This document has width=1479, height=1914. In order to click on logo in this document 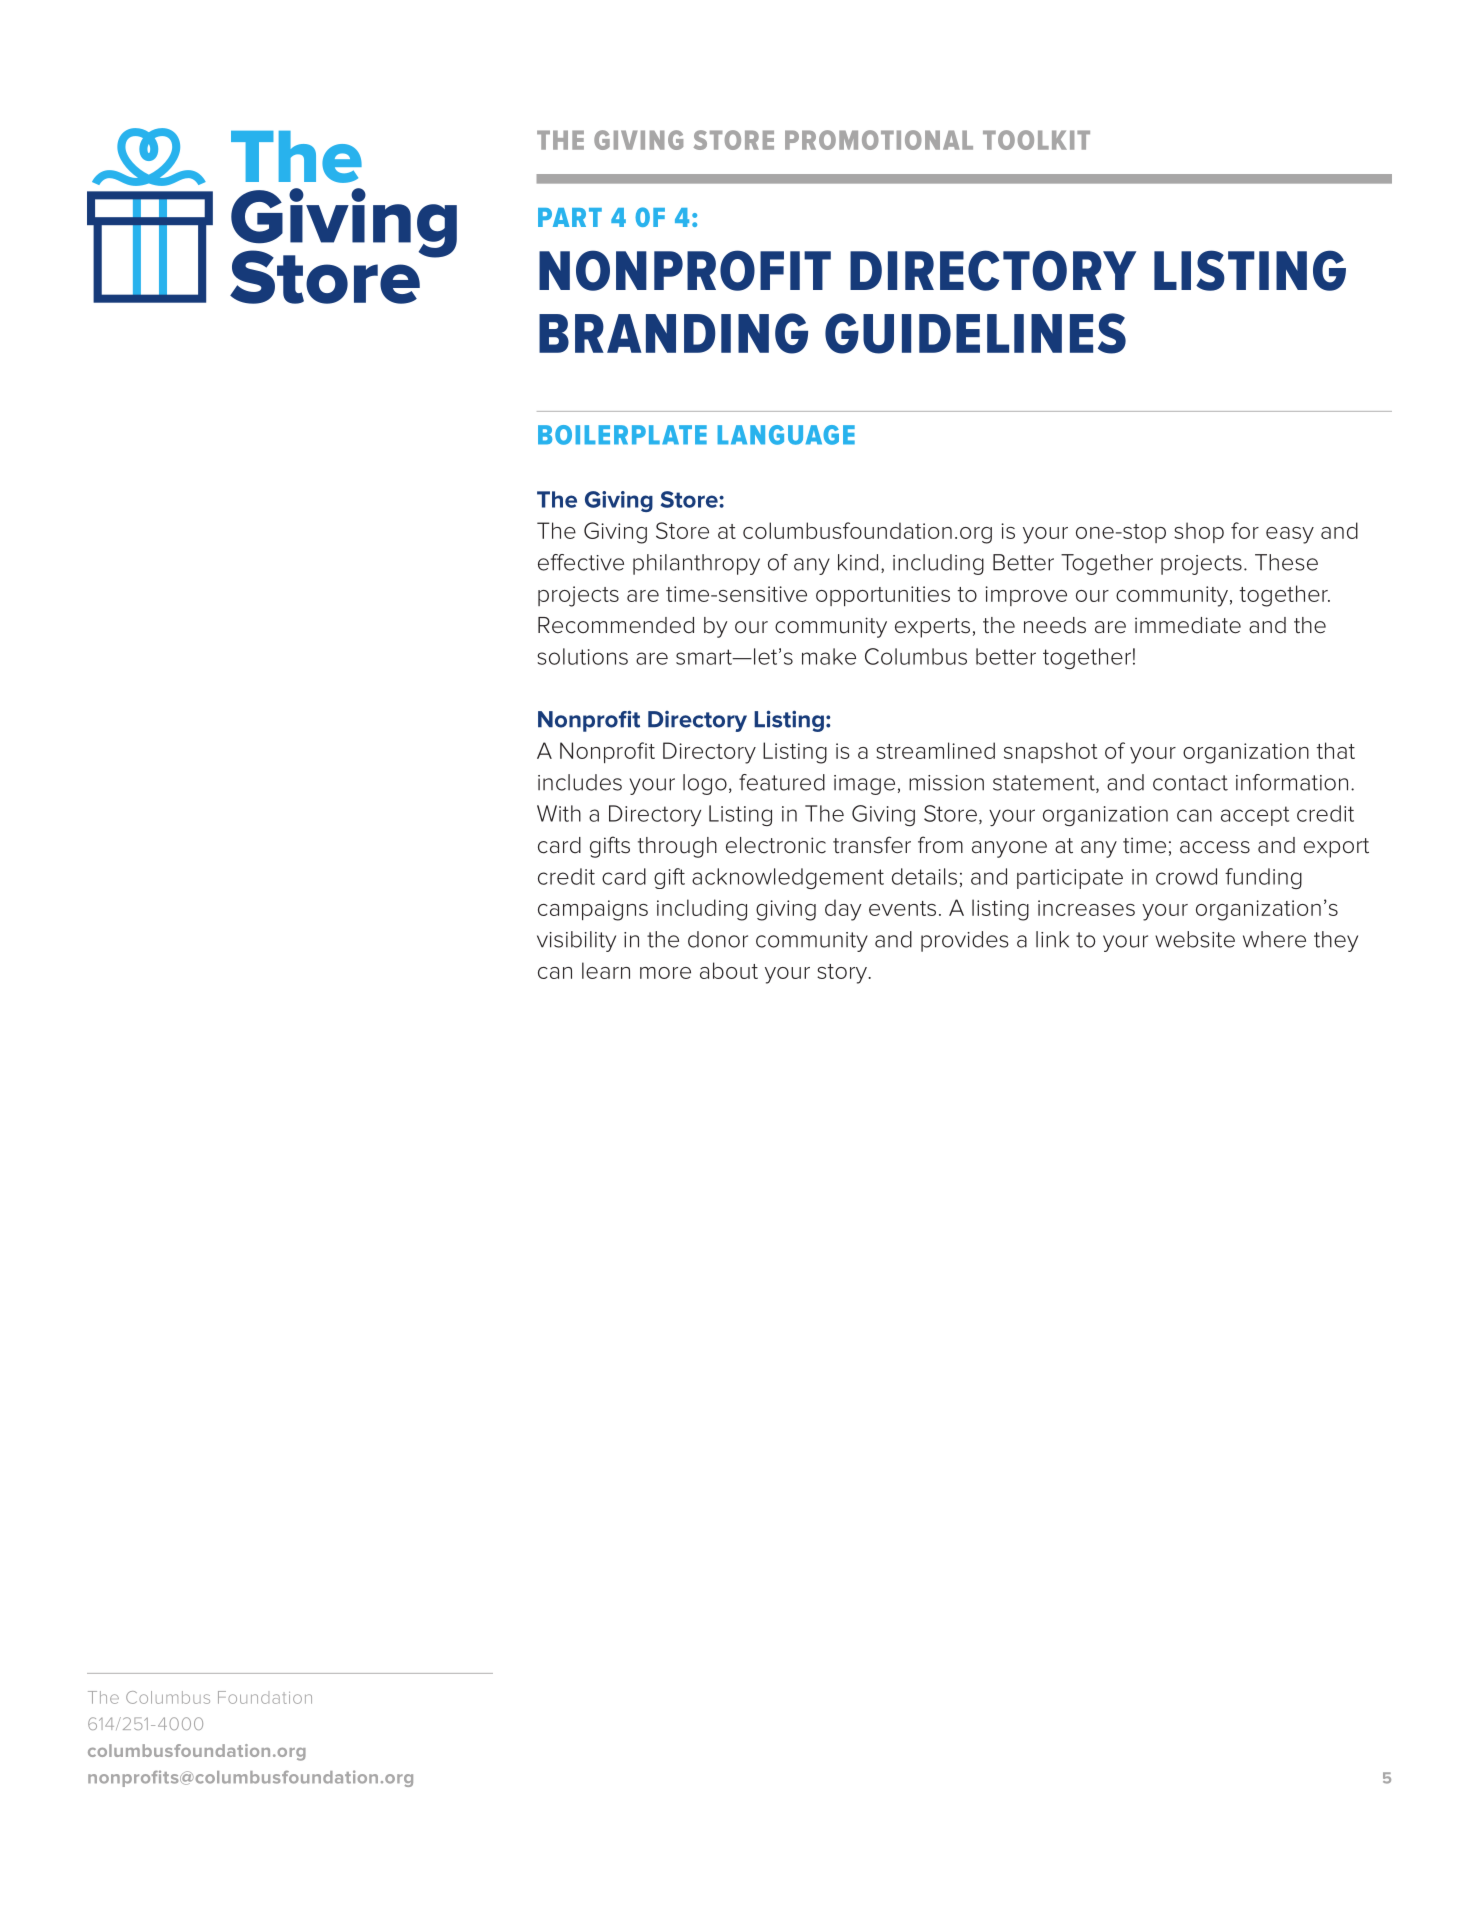, I will do `click(705, 784)`.
